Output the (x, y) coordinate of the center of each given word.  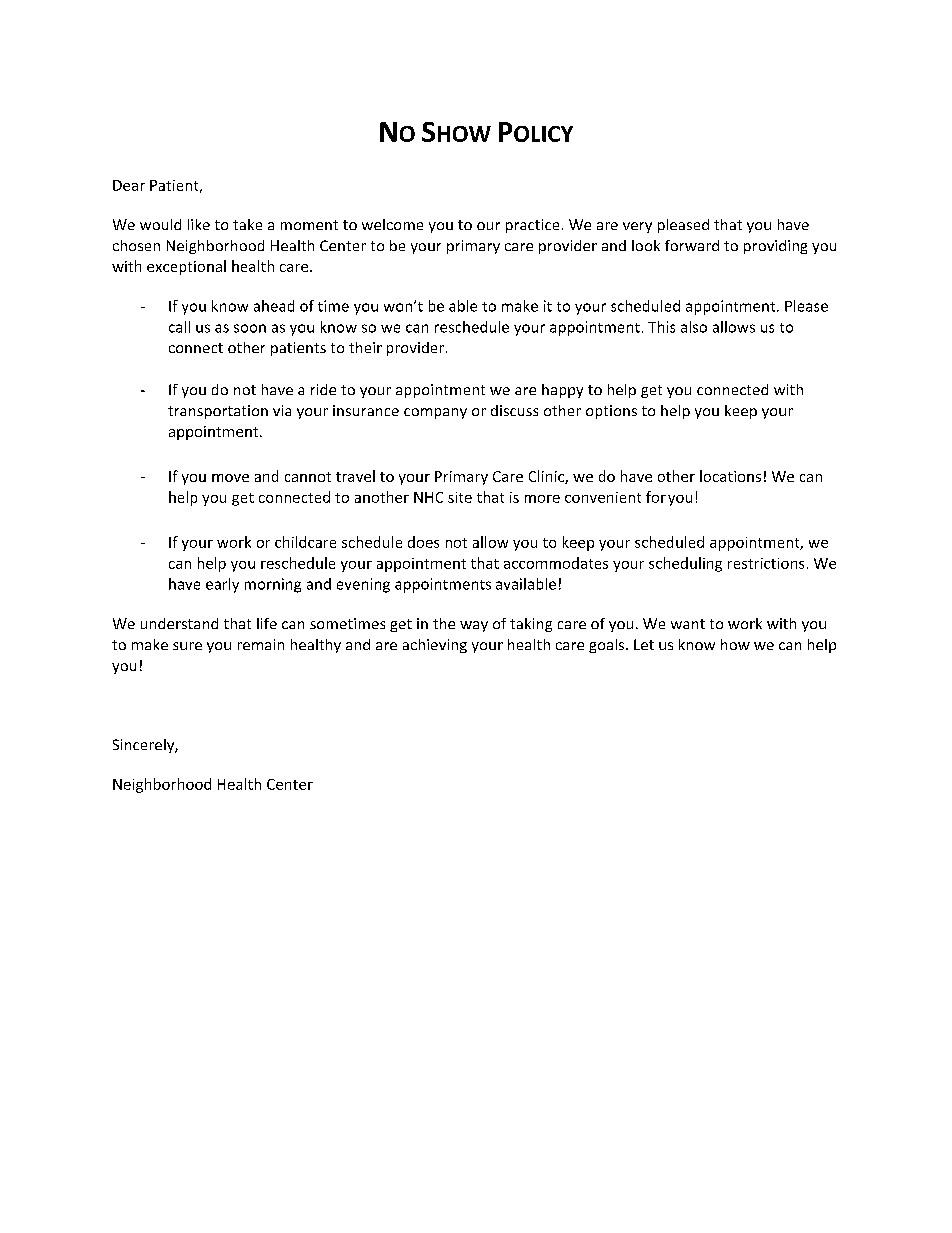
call (179, 327)
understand (179, 623)
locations (730, 476)
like (199, 224)
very (637, 227)
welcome (392, 224)
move (230, 478)
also (694, 327)
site (460, 497)
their (365, 347)
